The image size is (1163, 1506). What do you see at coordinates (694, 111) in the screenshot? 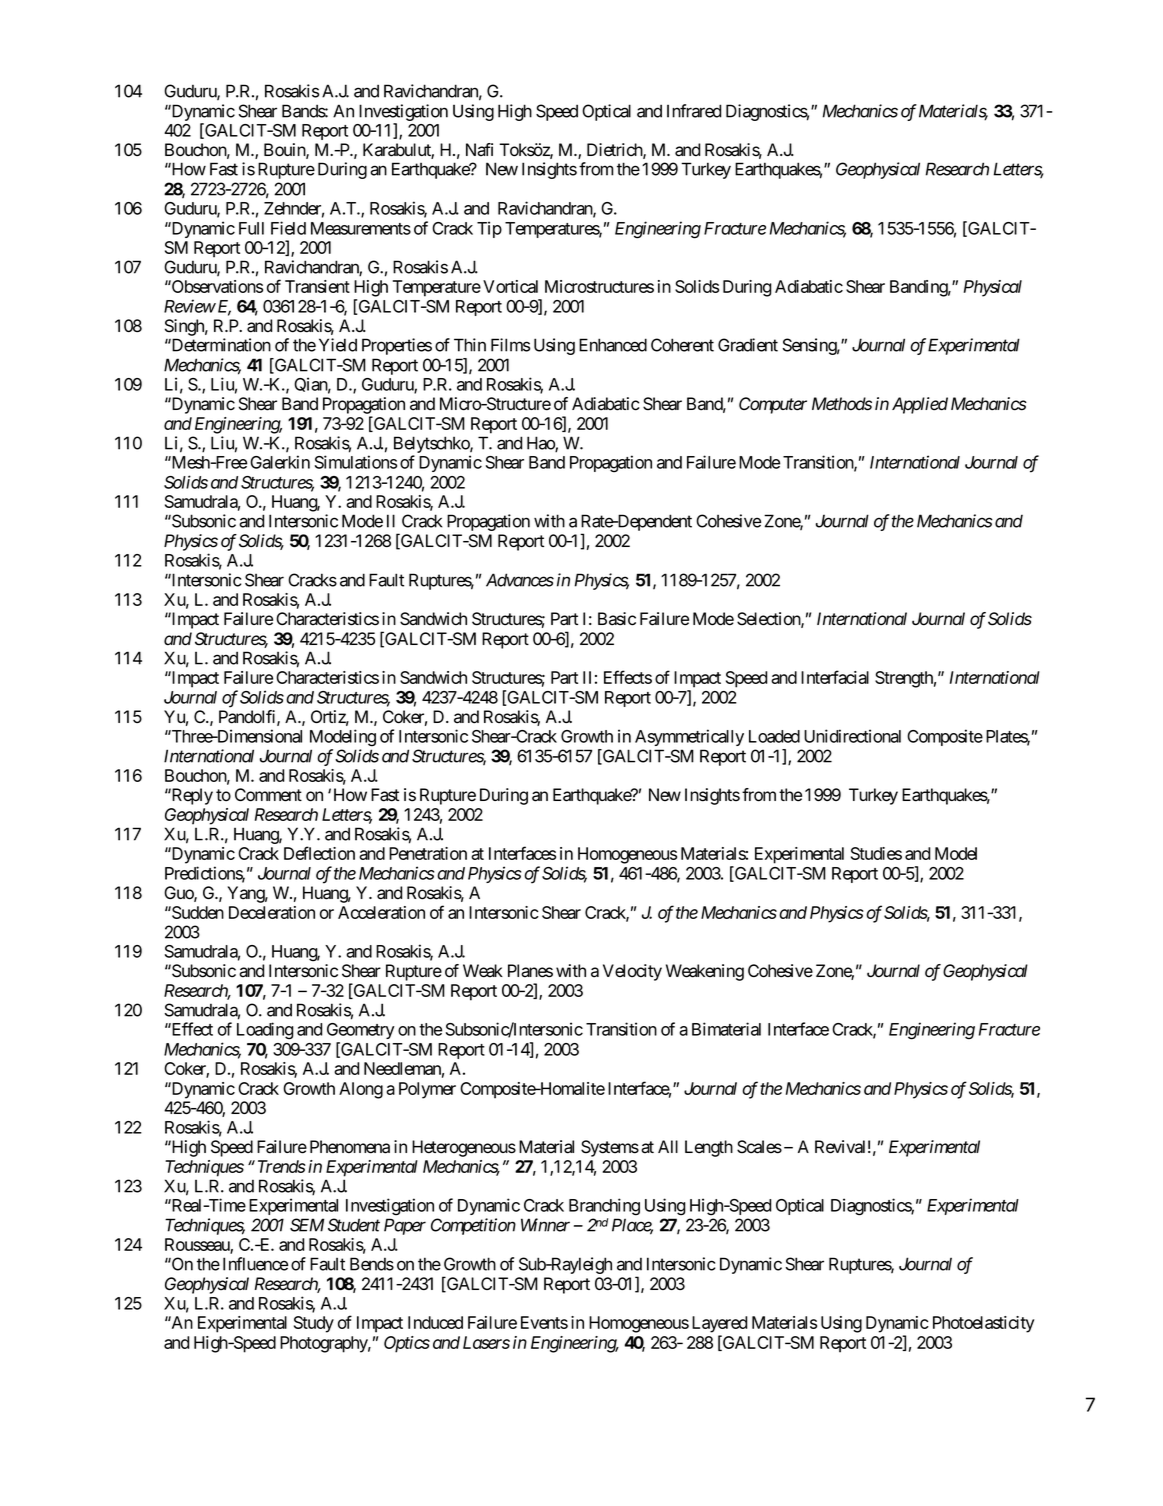
I see `Infrared` at bounding box center [694, 111].
